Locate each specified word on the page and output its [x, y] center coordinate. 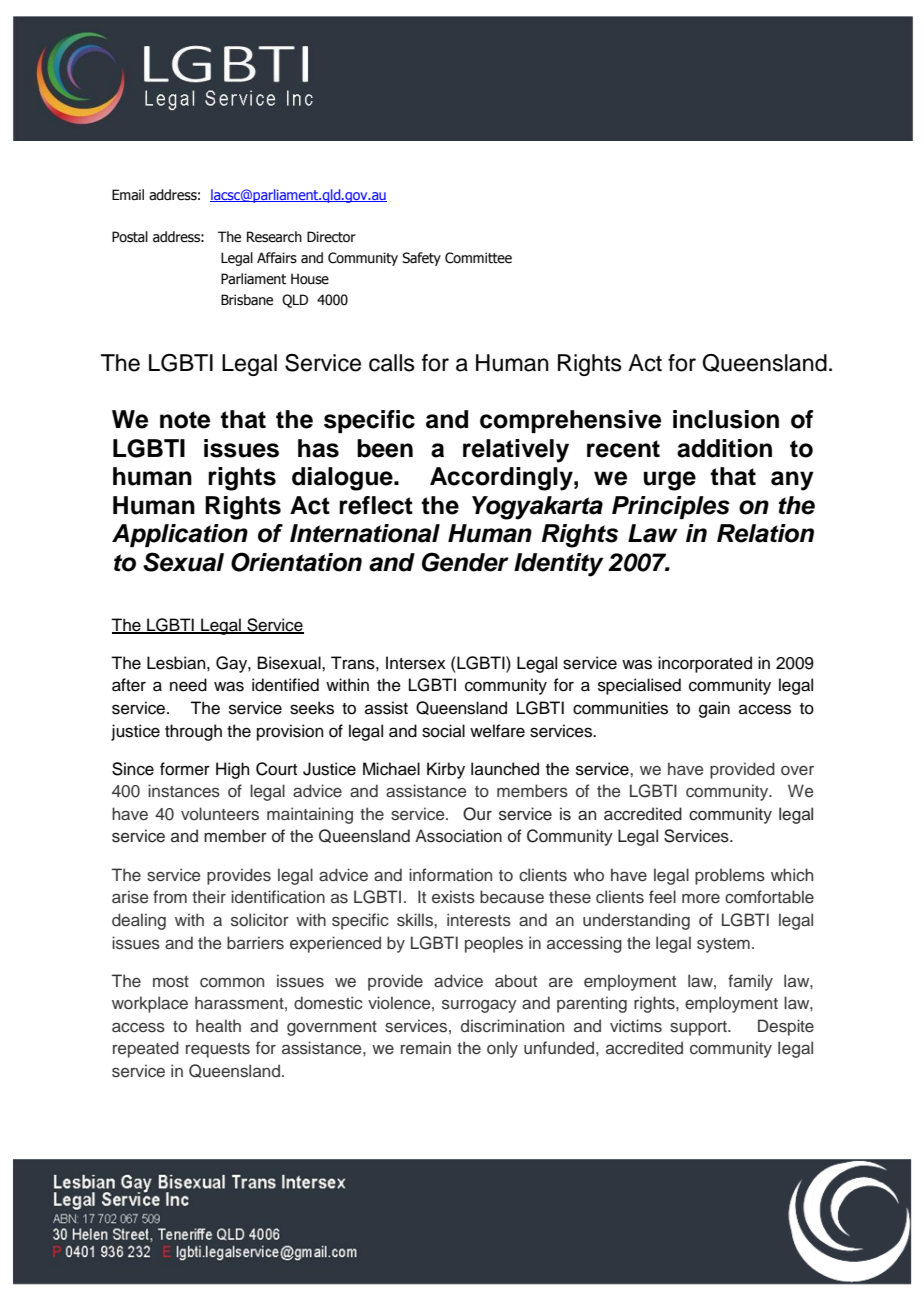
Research [274, 237]
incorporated [705, 664]
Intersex [416, 663]
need [188, 685]
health [218, 1025]
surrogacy [479, 1006]
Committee [478, 258]
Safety [421, 259]
